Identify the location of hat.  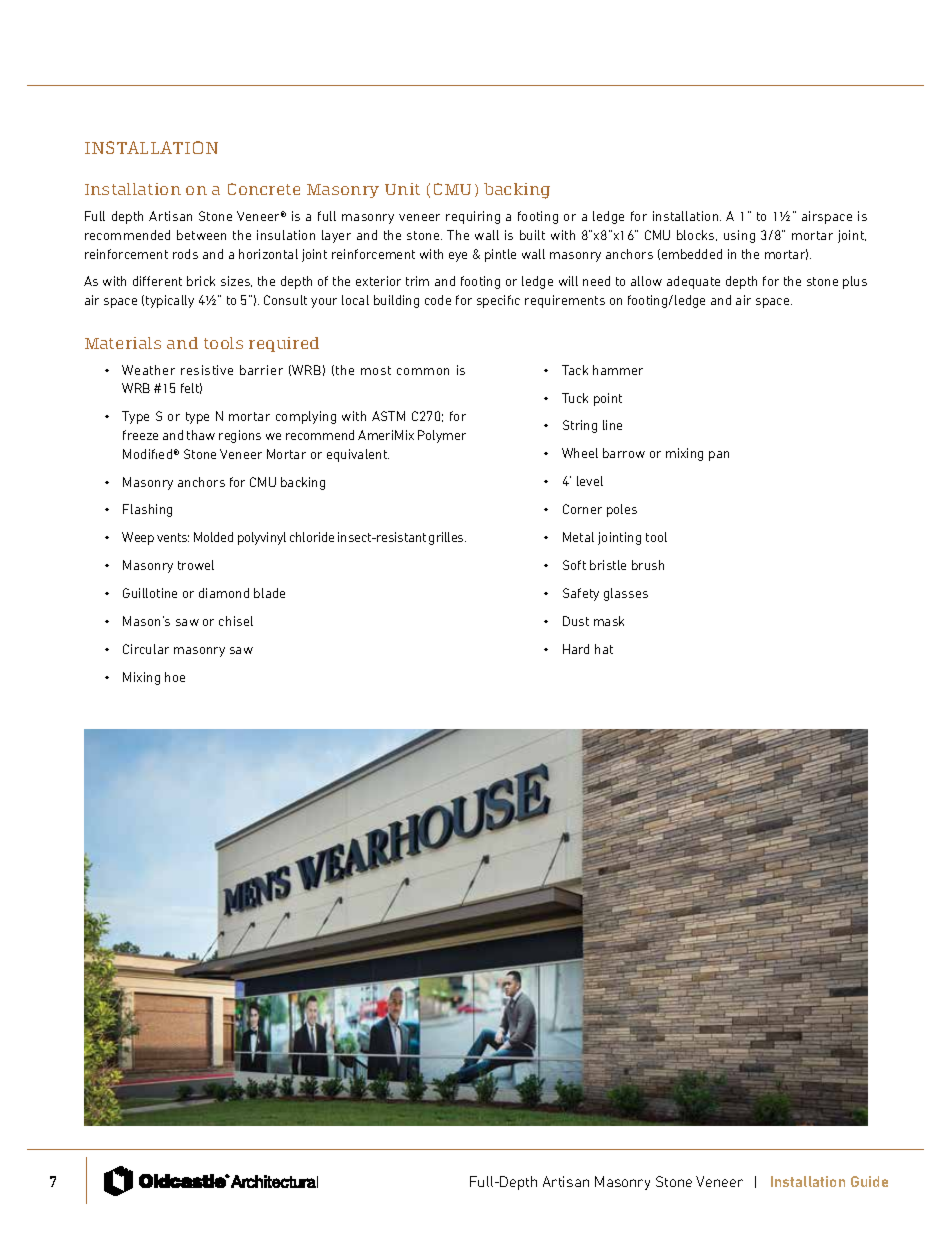
(604, 649).
